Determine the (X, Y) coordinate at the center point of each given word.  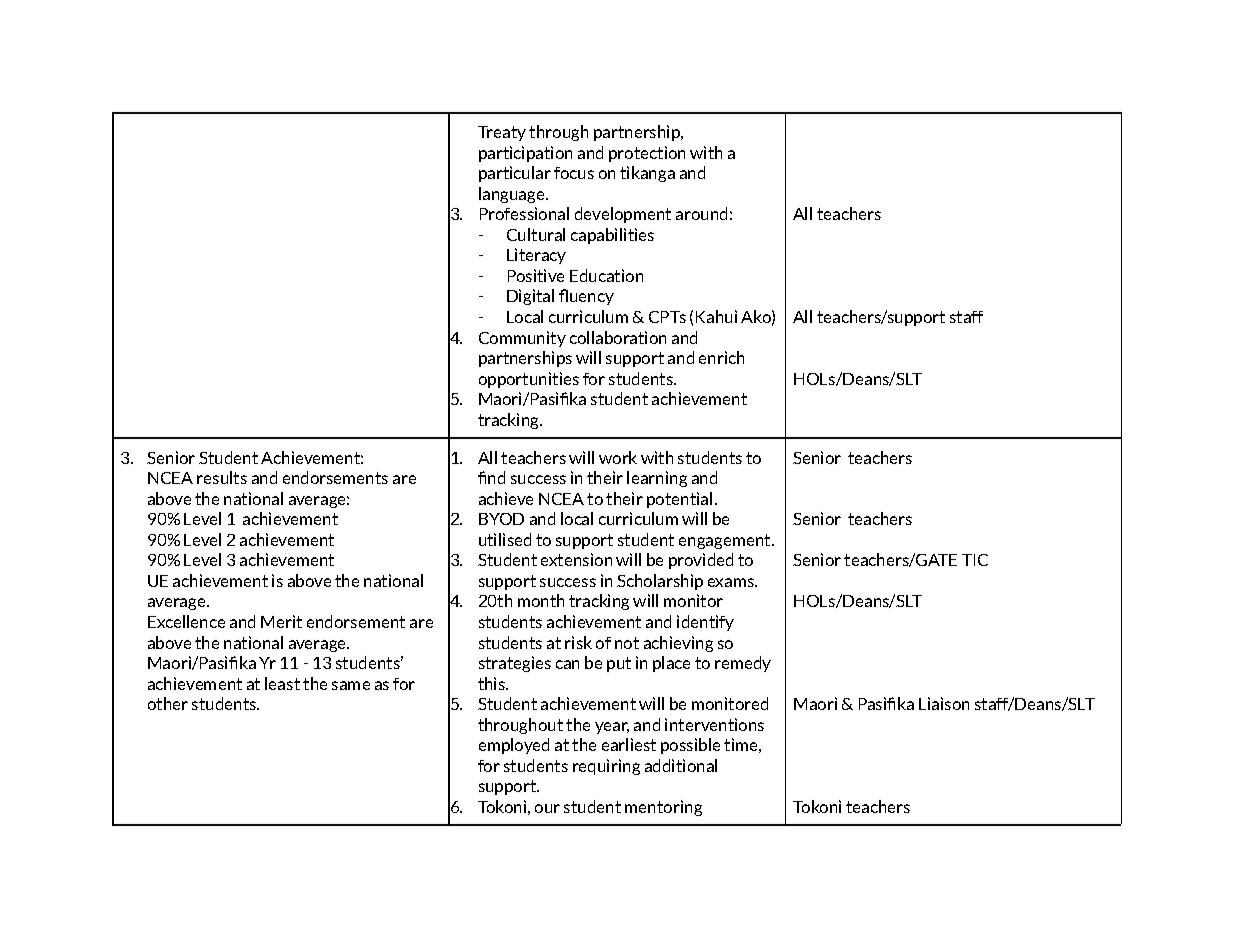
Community (522, 339)
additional (681, 765)
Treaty (502, 133)
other (168, 703)
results (222, 477)
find (491, 477)
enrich (721, 357)
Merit (281, 621)
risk (578, 642)
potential (679, 500)
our (547, 808)
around (701, 213)
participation (525, 154)
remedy (743, 664)
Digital (530, 297)
